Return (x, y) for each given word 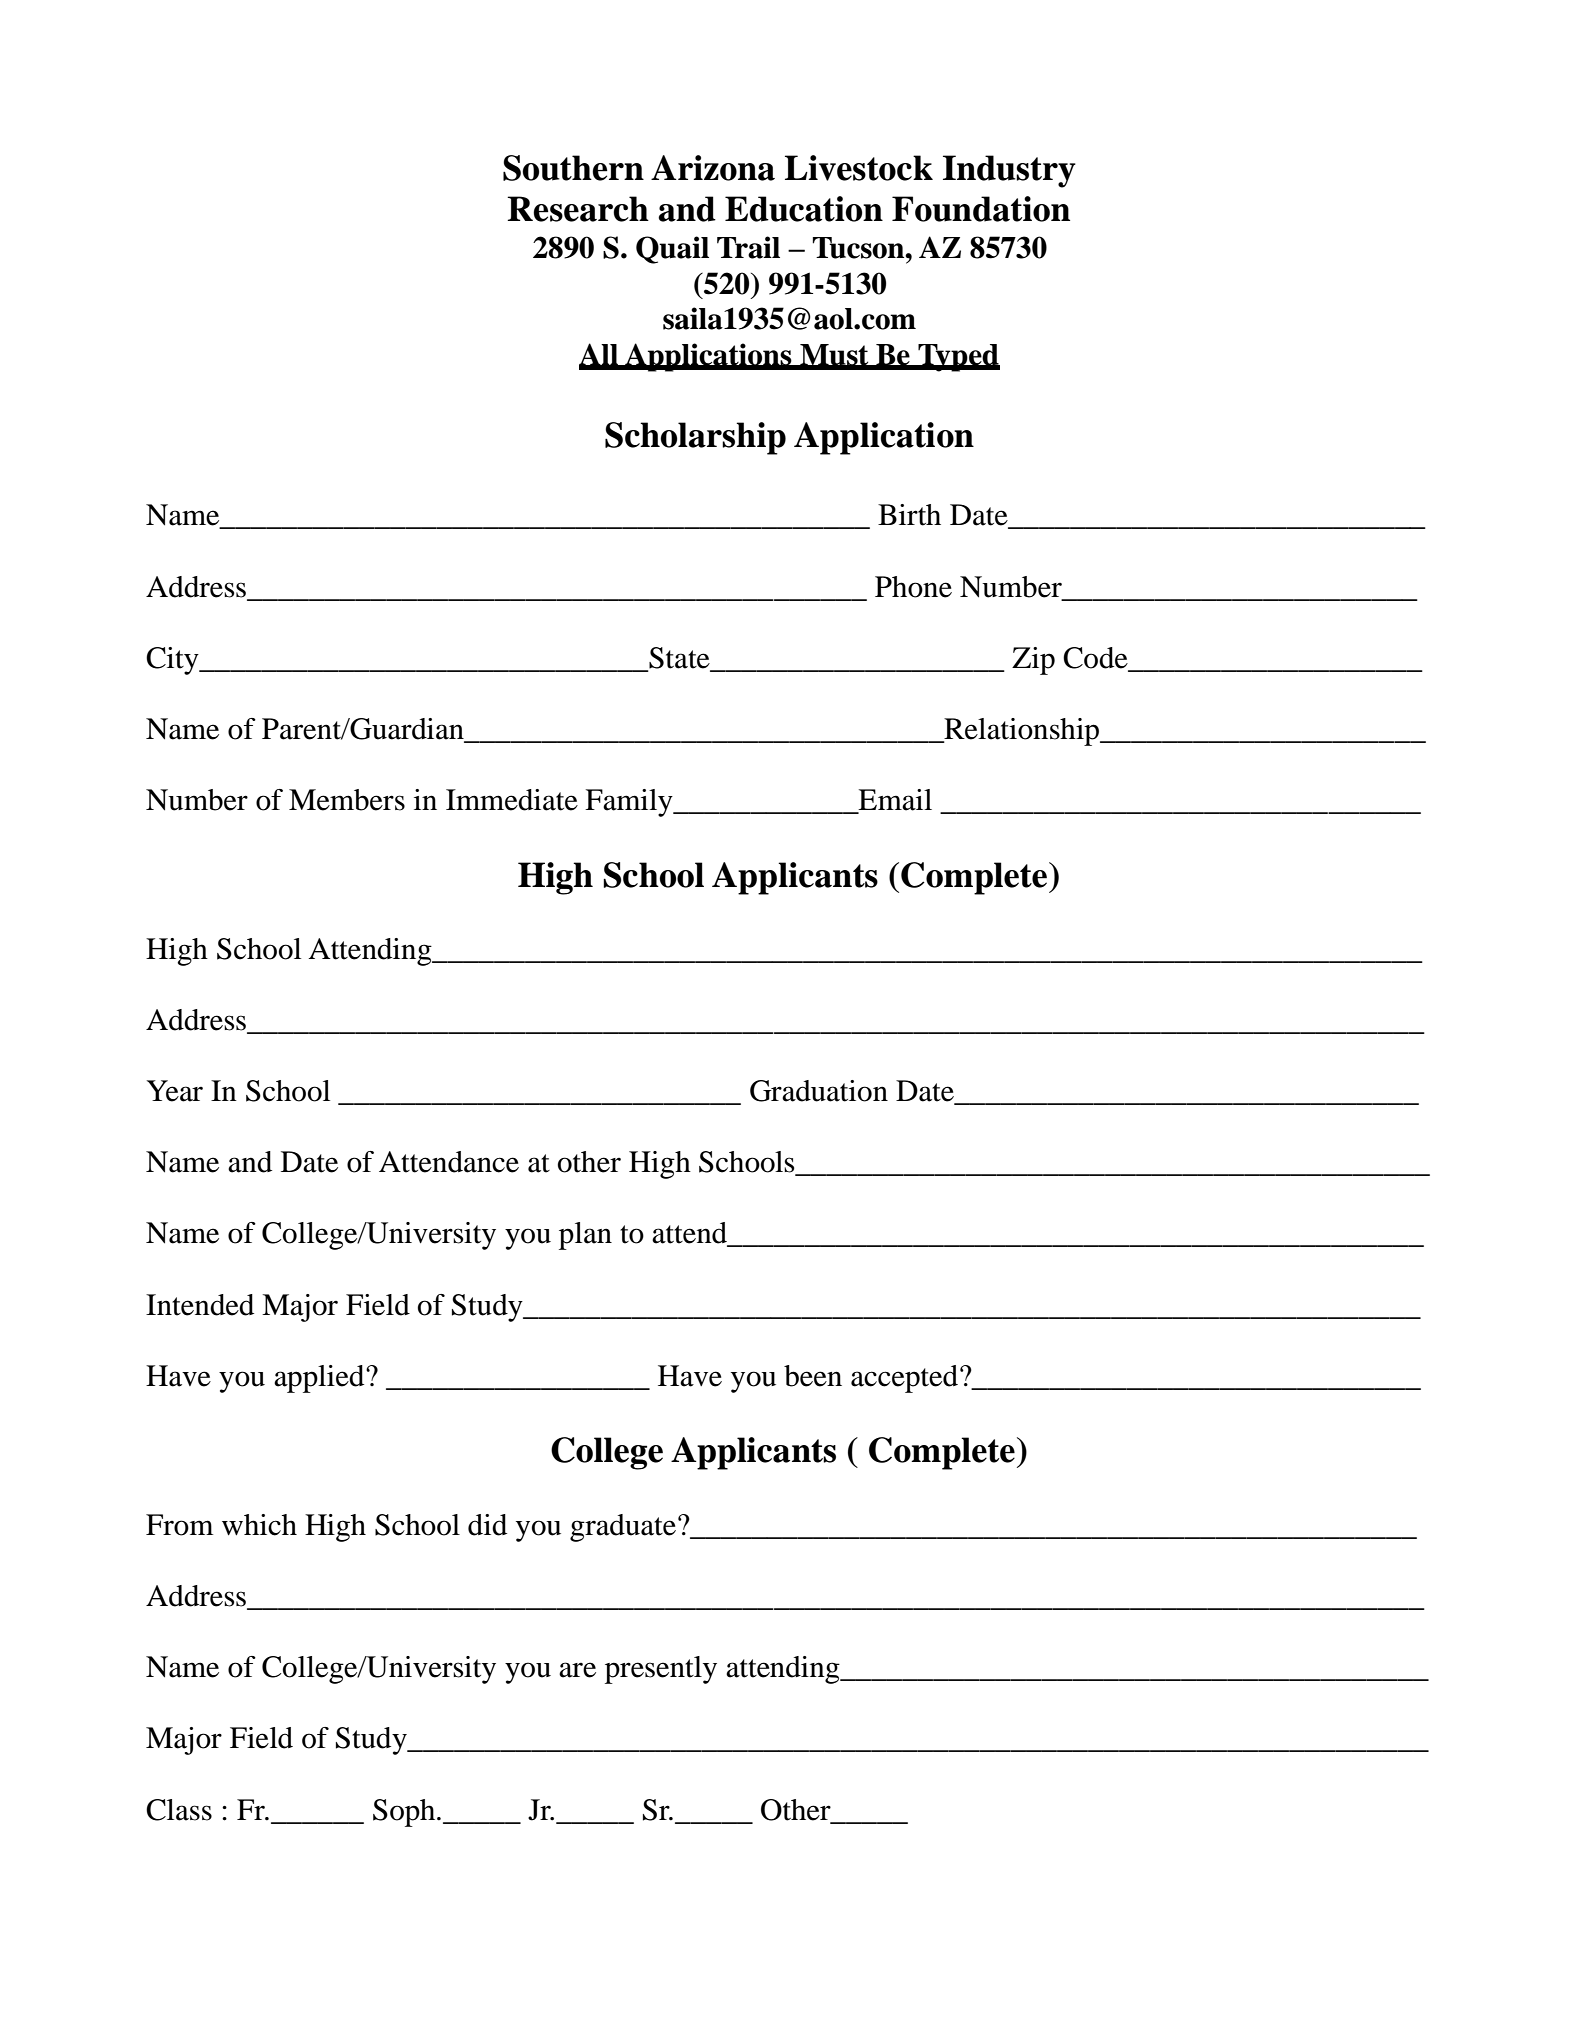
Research (578, 209)
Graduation (819, 1091)
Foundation (981, 209)
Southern (573, 168)
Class (179, 1810)
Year (175, 1091)
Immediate (512, 800)
